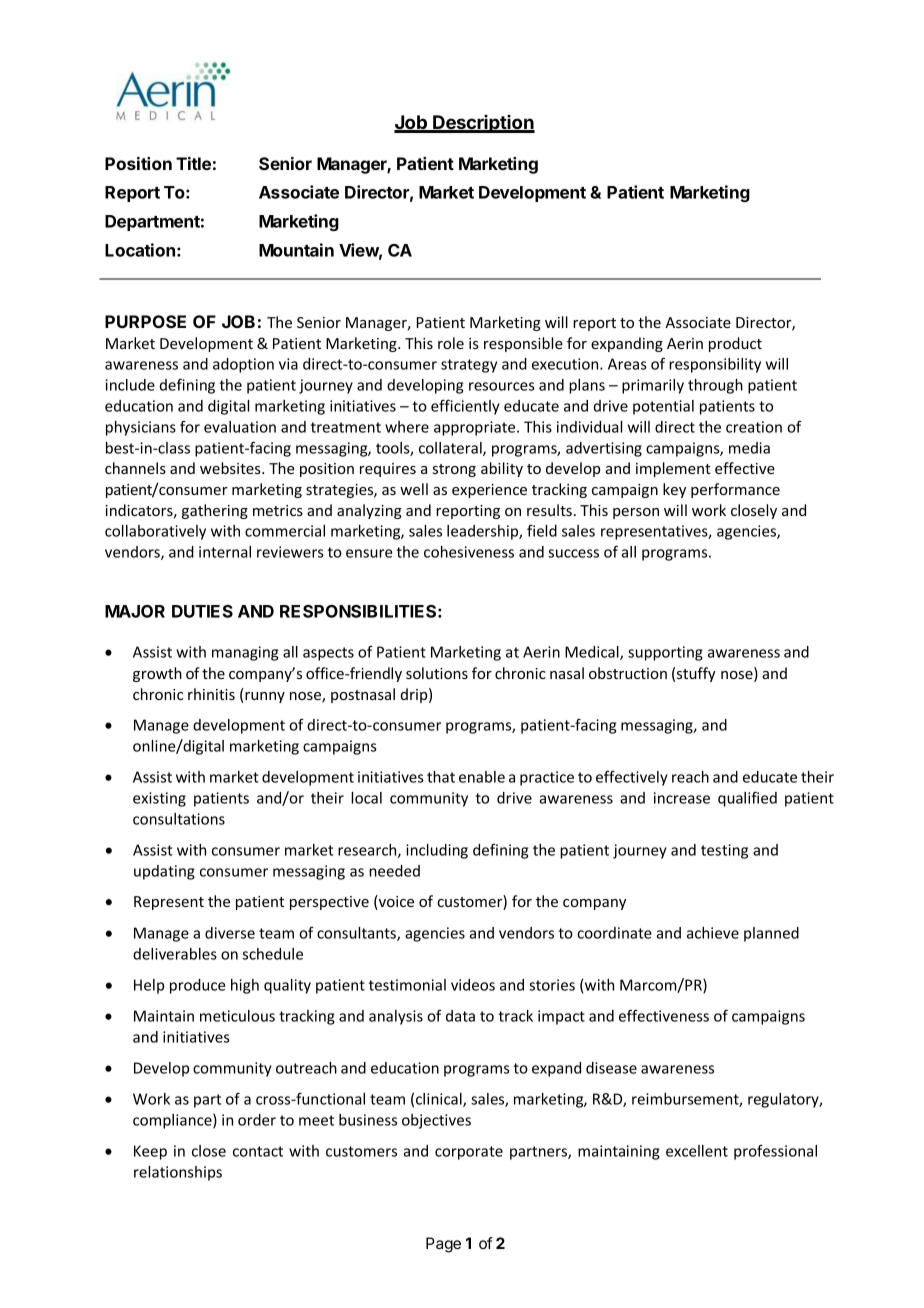  I want to click on product, so click(735, 344).
